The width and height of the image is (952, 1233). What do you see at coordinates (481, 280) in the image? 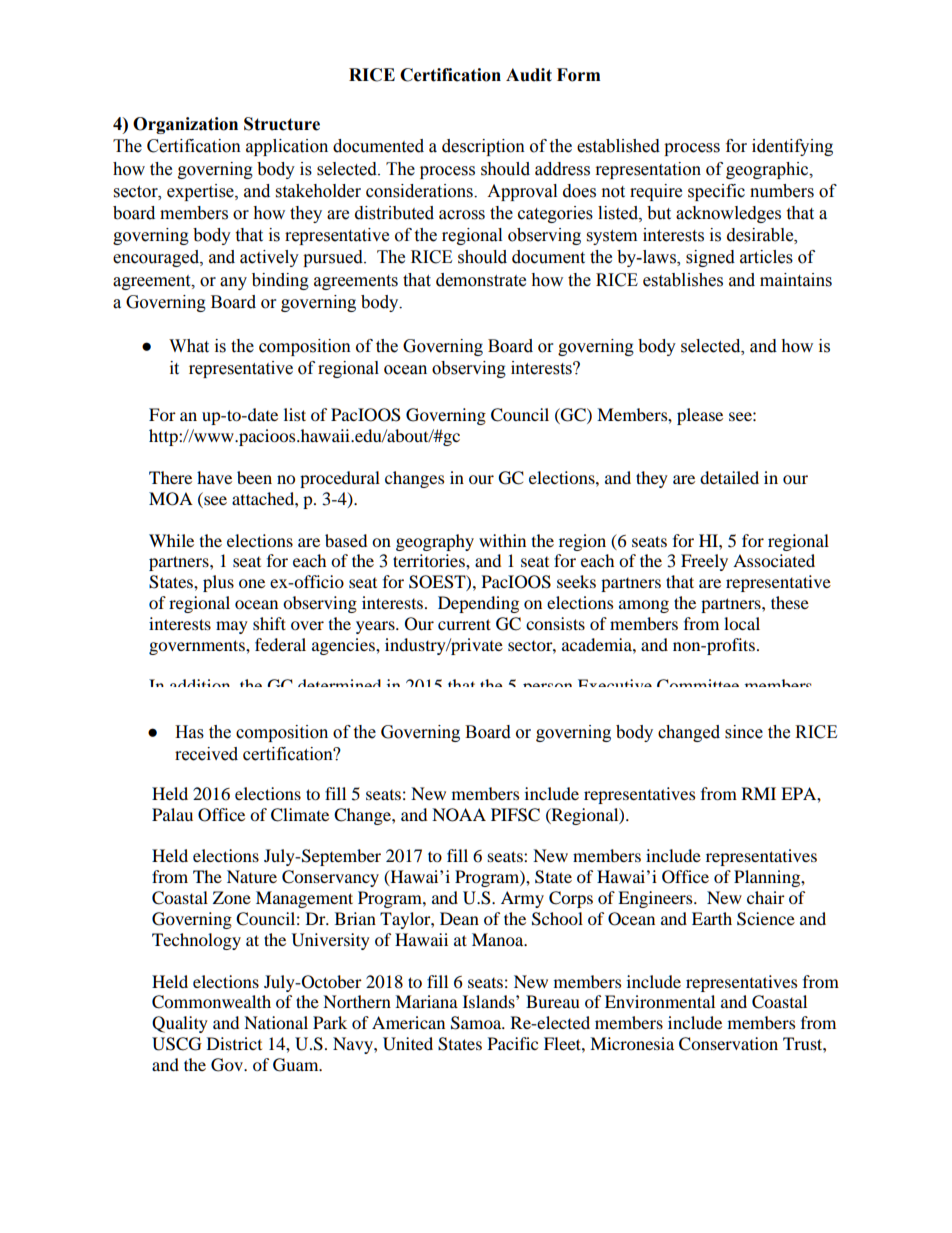
I see `demonstrate` at bounding box center [481, 280].
